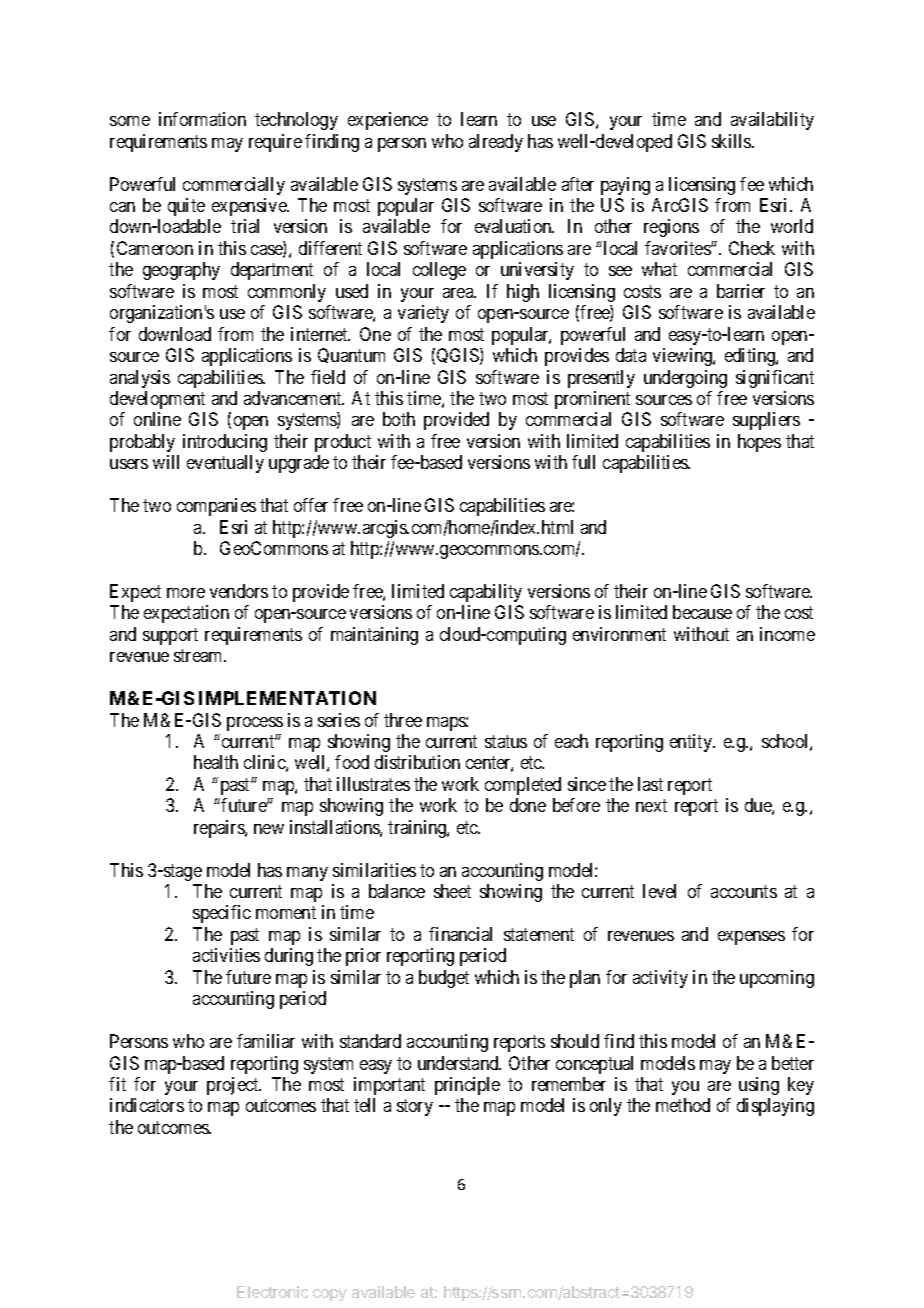 This document has width=924, height=1308. I want to click on Electronic, so click(272, 1292).
